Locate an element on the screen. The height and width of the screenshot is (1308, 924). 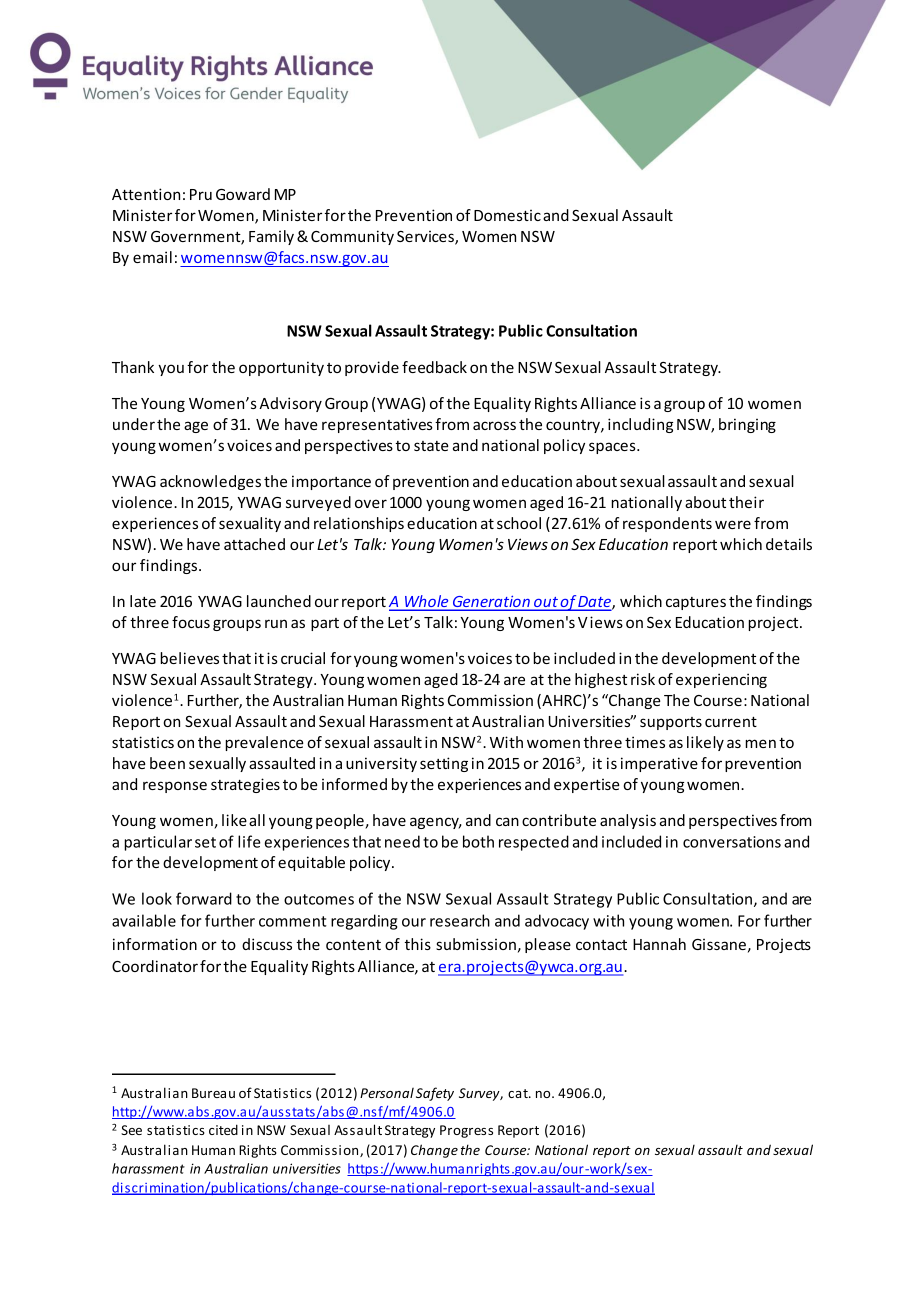
bringing is located at coordinates (747, 425).
